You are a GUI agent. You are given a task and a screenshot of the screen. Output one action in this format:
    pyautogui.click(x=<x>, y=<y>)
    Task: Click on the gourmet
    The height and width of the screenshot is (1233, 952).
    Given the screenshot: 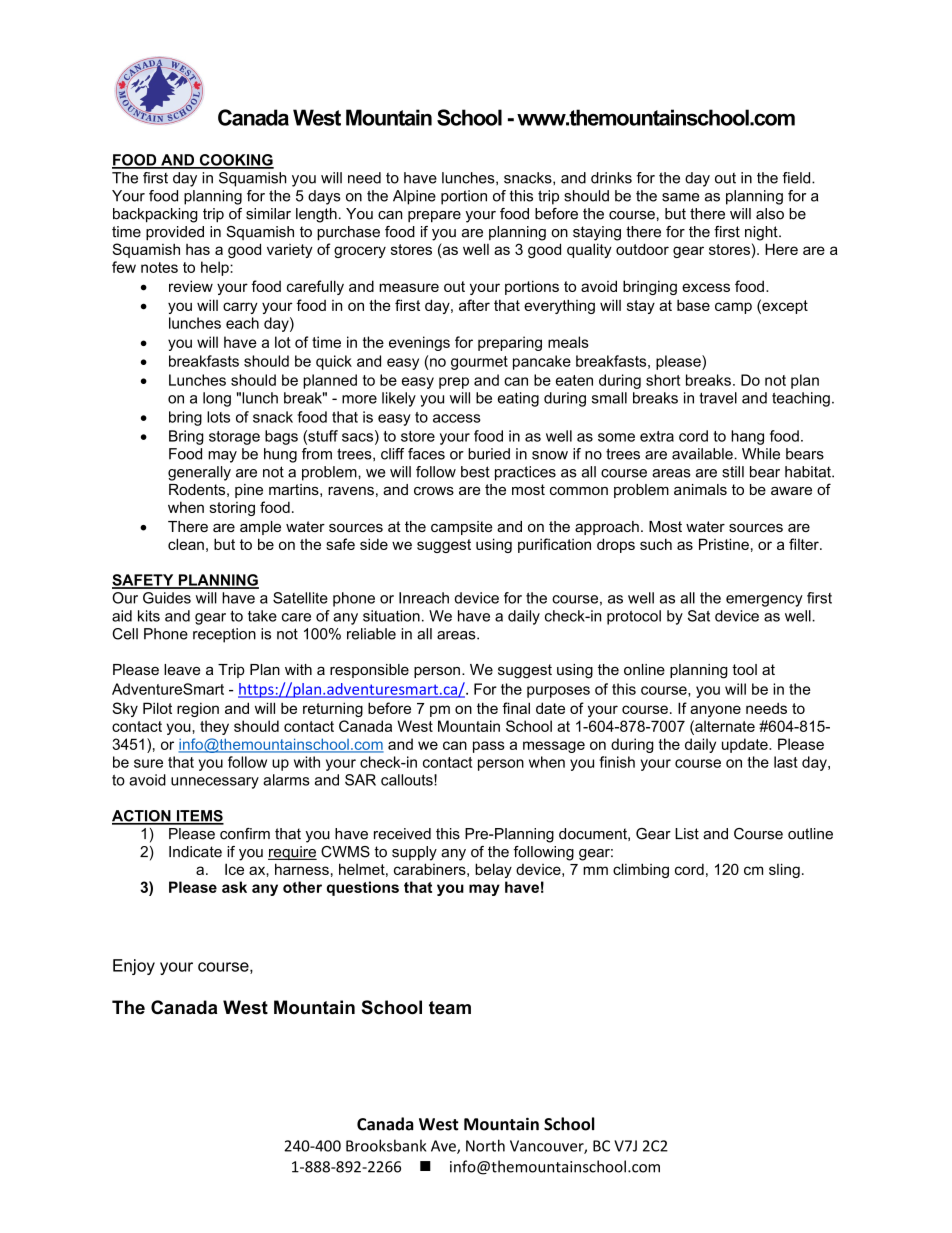 What is the action you would take?
    pyautogui.click(x=479, y=363)
